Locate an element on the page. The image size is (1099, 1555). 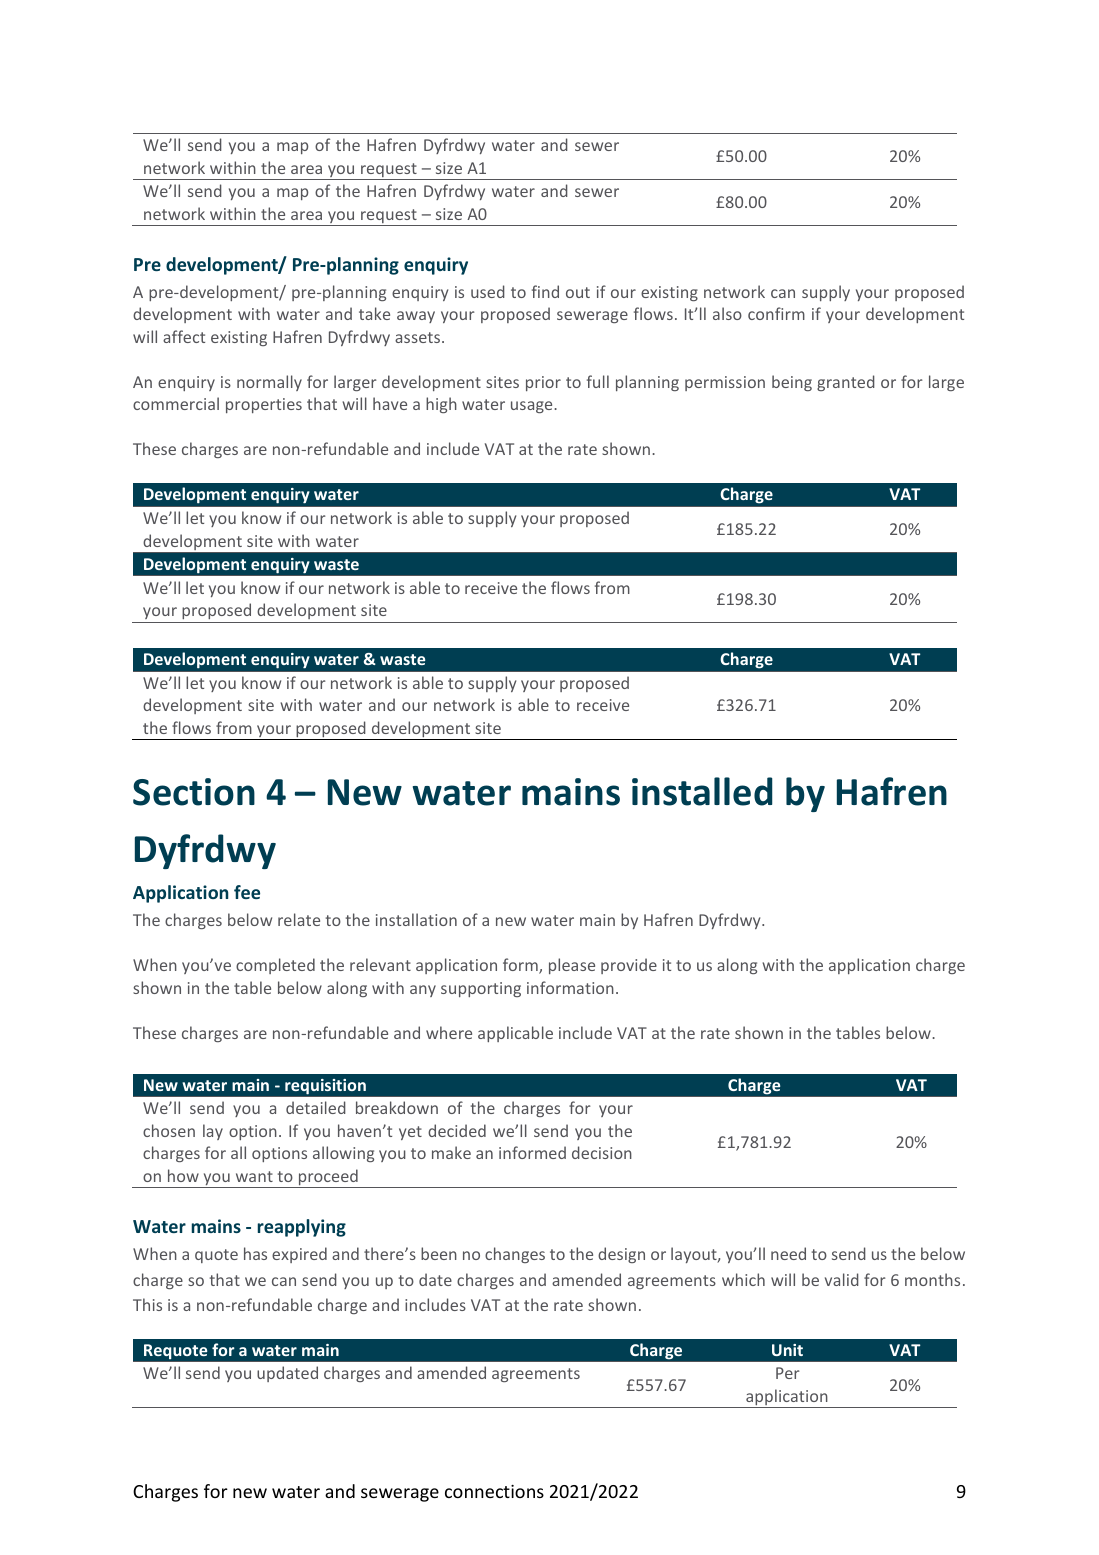
need is located at coordinates (788, 1253).
